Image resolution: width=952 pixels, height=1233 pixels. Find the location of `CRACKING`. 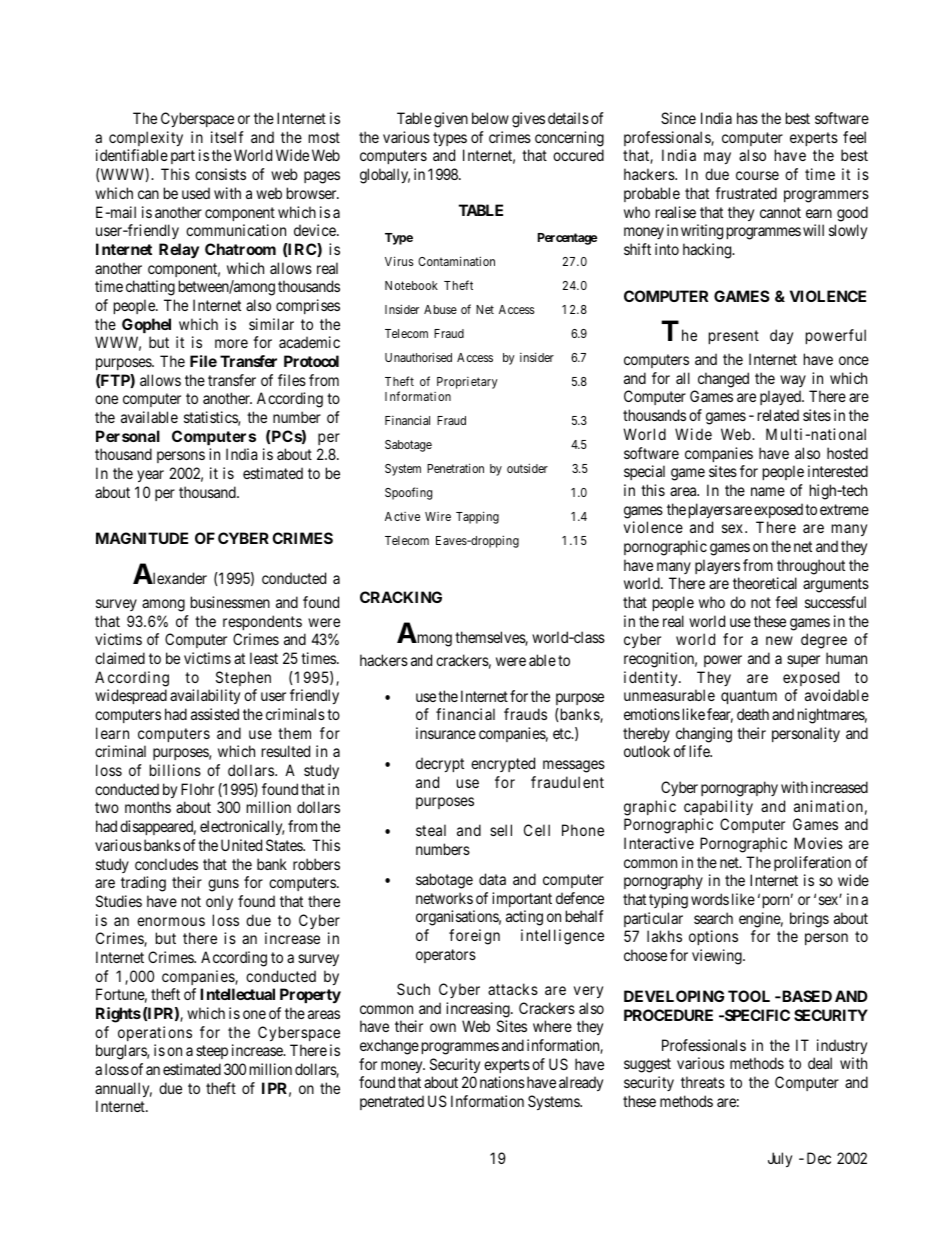

CRACKING is located at coordinates (401, 597).
